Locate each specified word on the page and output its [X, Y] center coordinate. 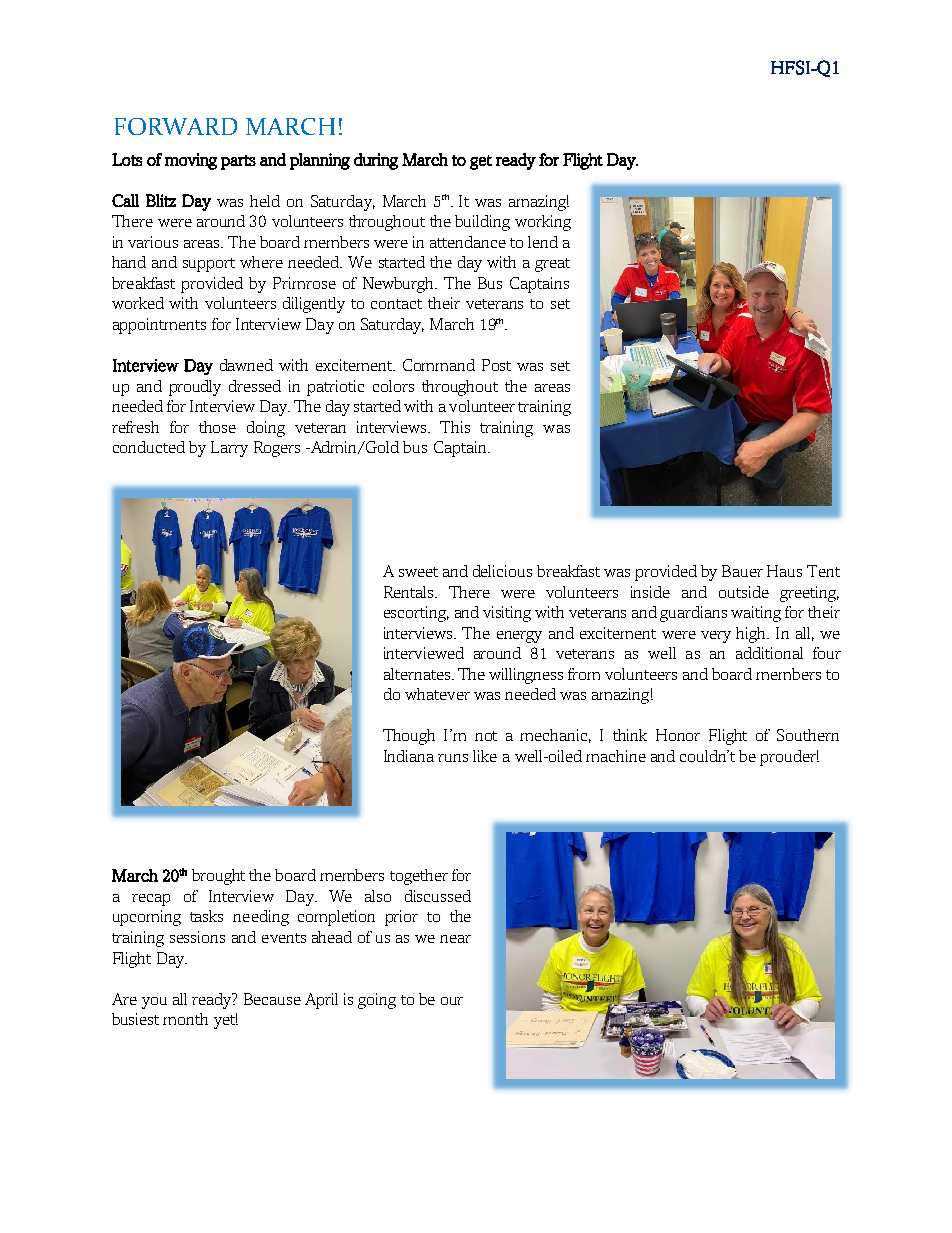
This [455, 427]
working [543, 223]
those [217, 427]
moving [191, 161]
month [185, 1019]
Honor [678, 735]
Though [409, 737]
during [376, 161]
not [486, 736]
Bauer [742, 571]
